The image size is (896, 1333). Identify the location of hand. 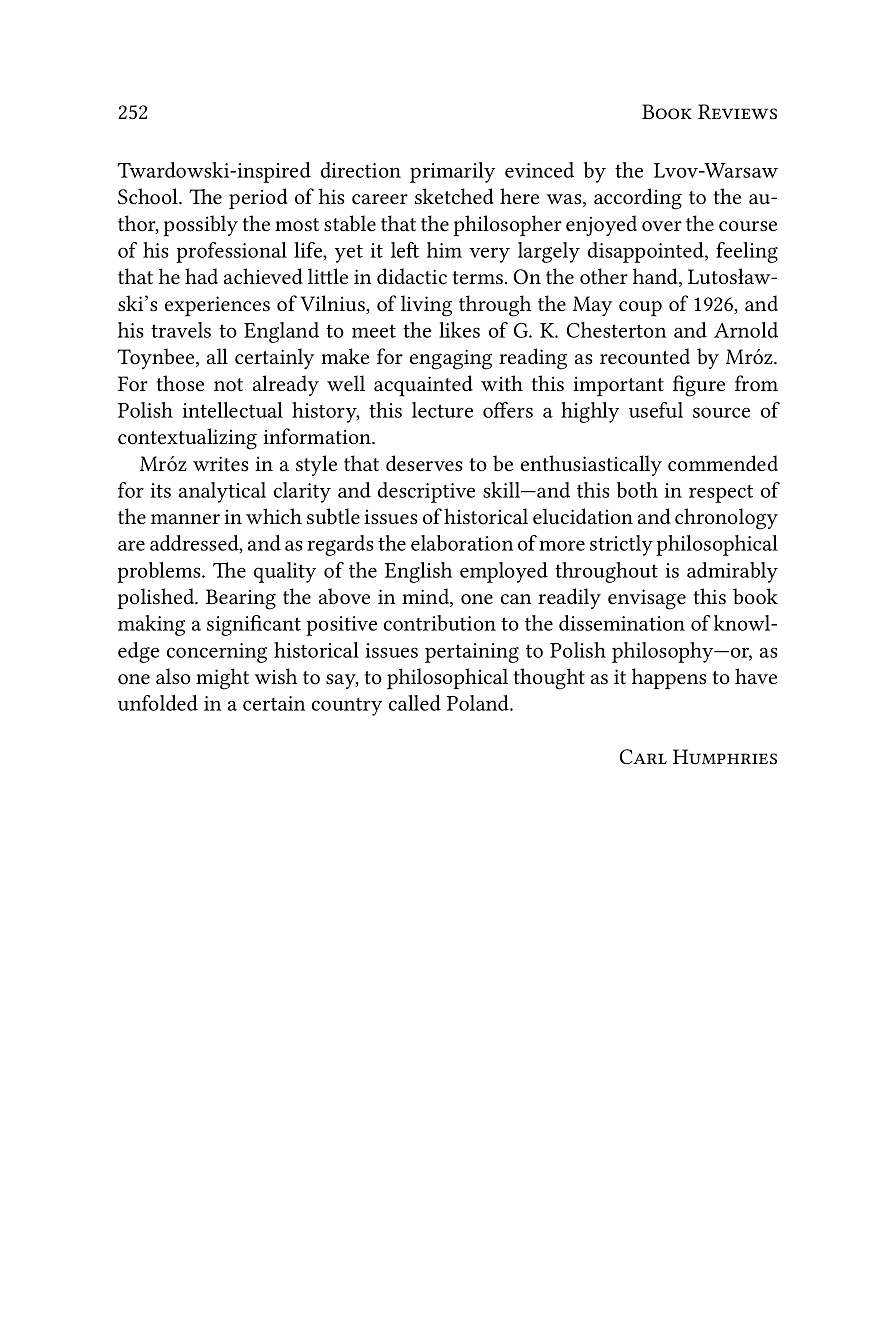
(656, 277).
